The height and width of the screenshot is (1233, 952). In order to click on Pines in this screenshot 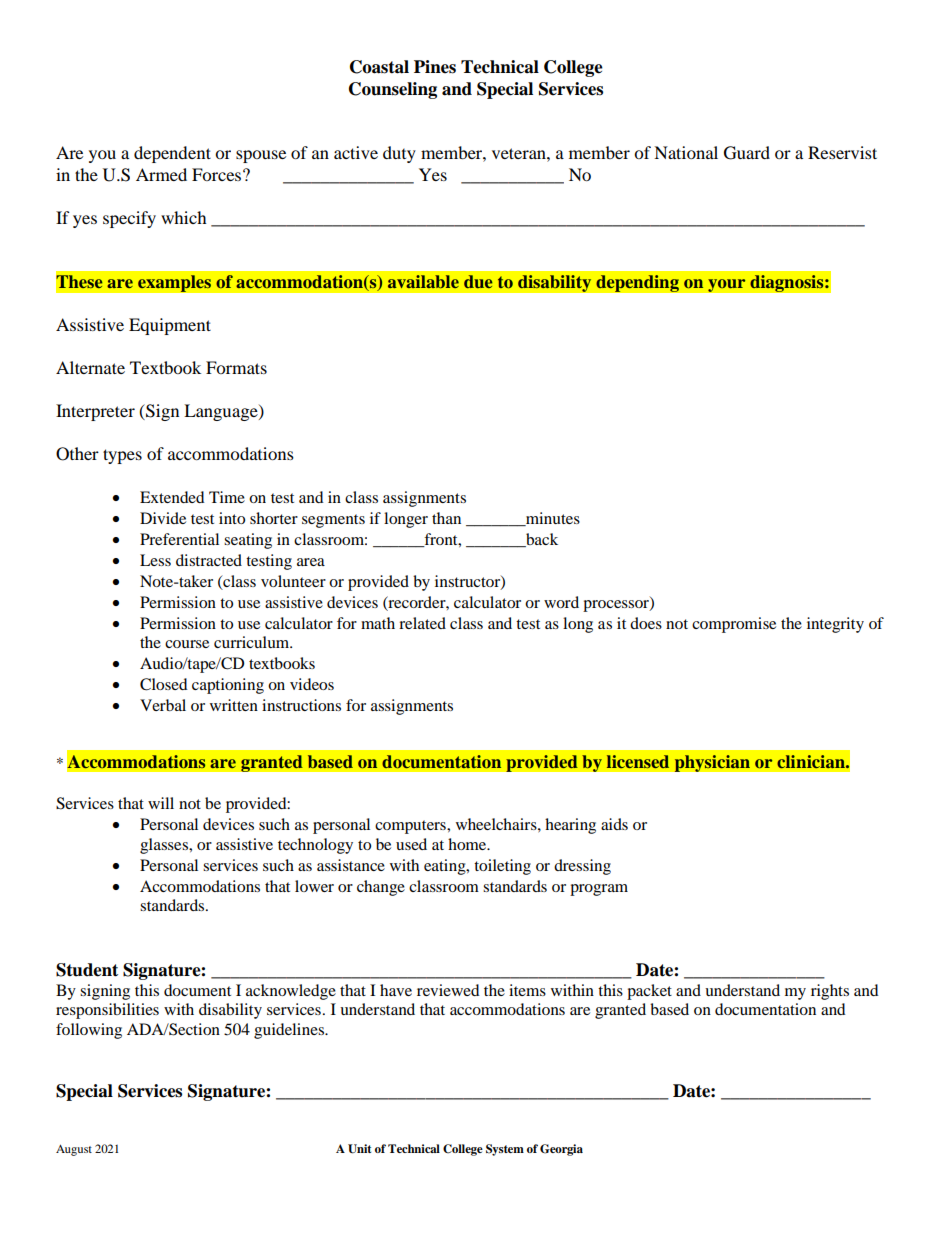, I will do `click(435, 67)`.
